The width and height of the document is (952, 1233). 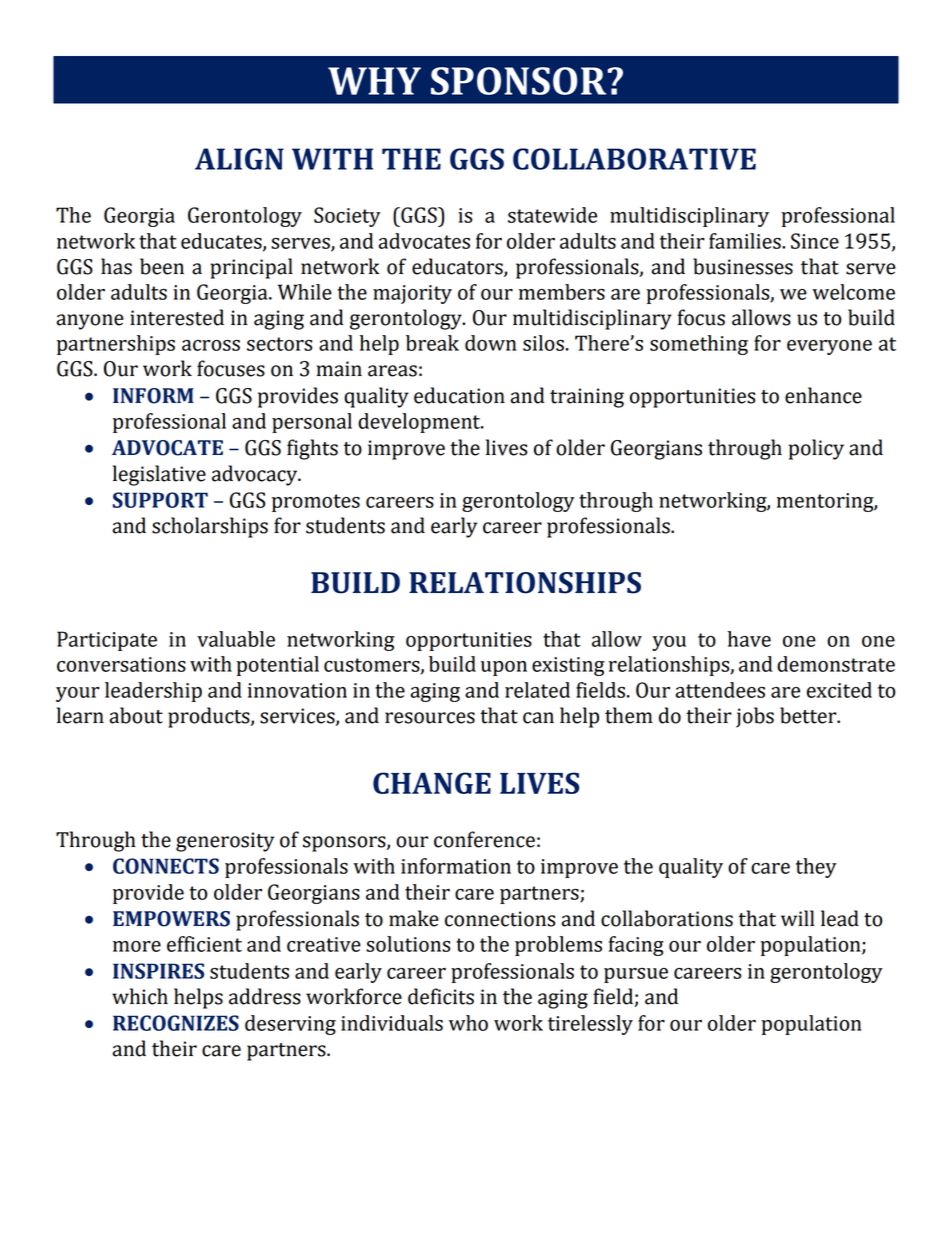 I want to click on jobs, so click(x=755, y=717).
